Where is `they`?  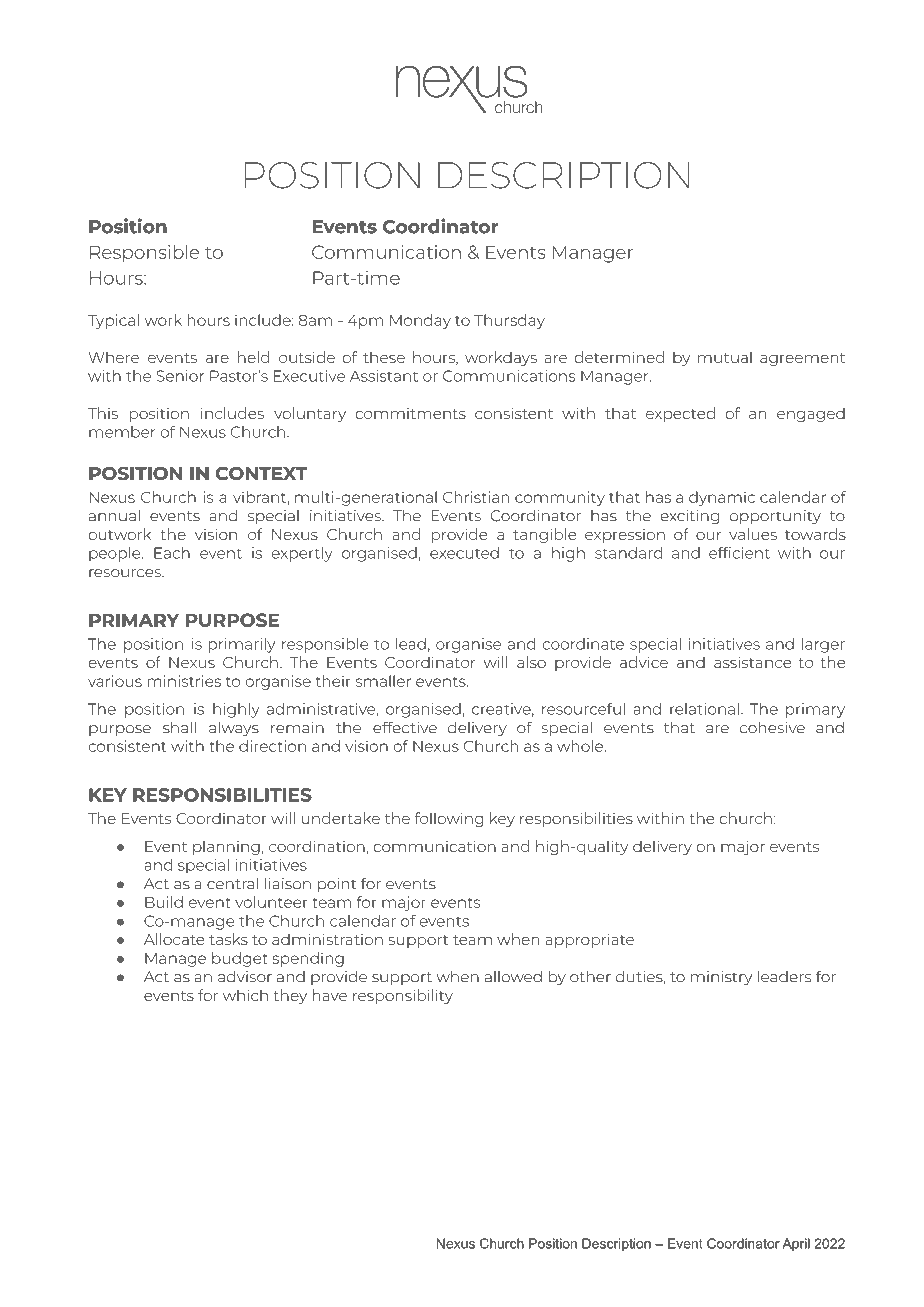 they is located at coordinates (290, 996).
